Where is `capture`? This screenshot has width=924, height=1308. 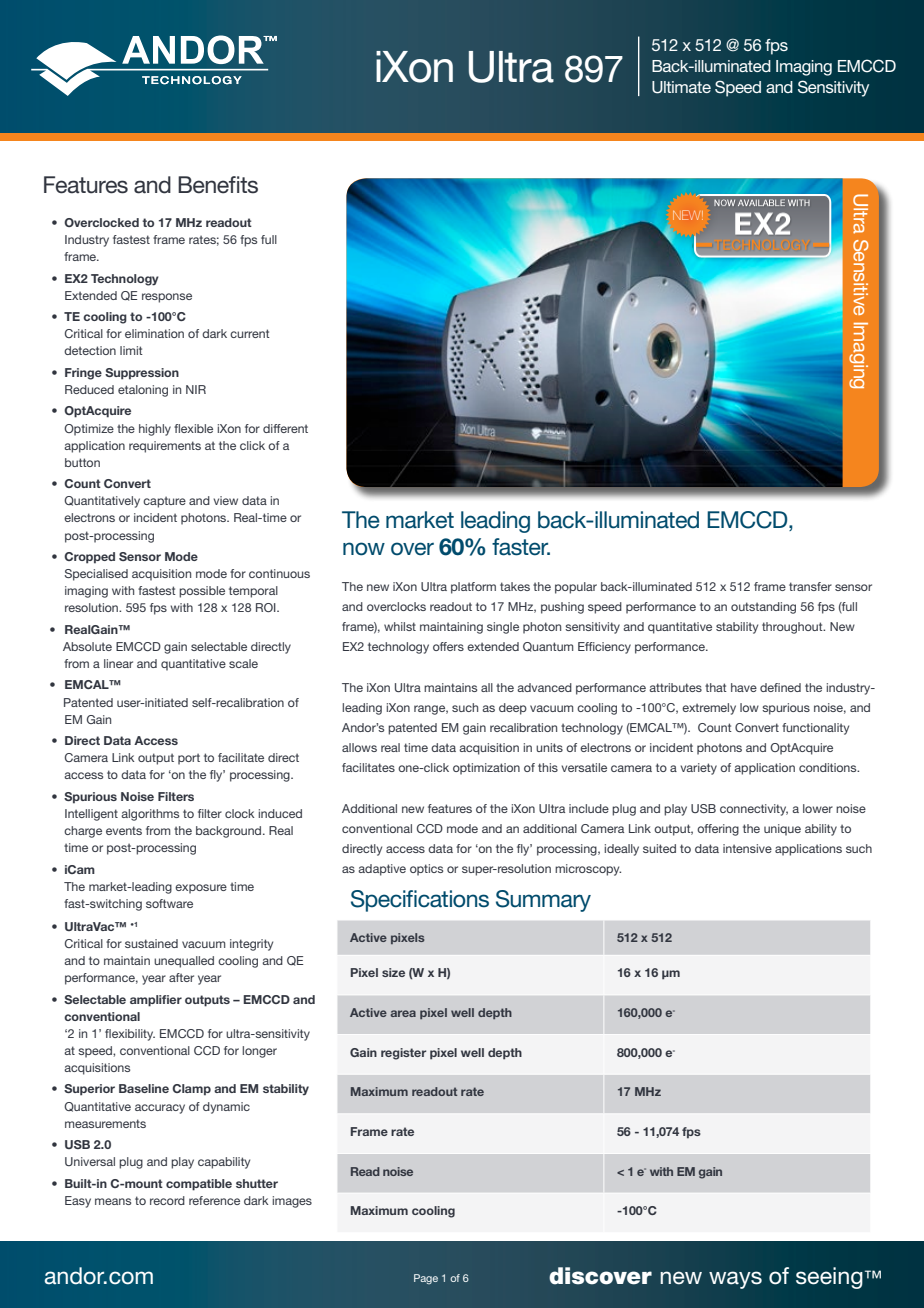
capture is located at coordinates (164, 502).
